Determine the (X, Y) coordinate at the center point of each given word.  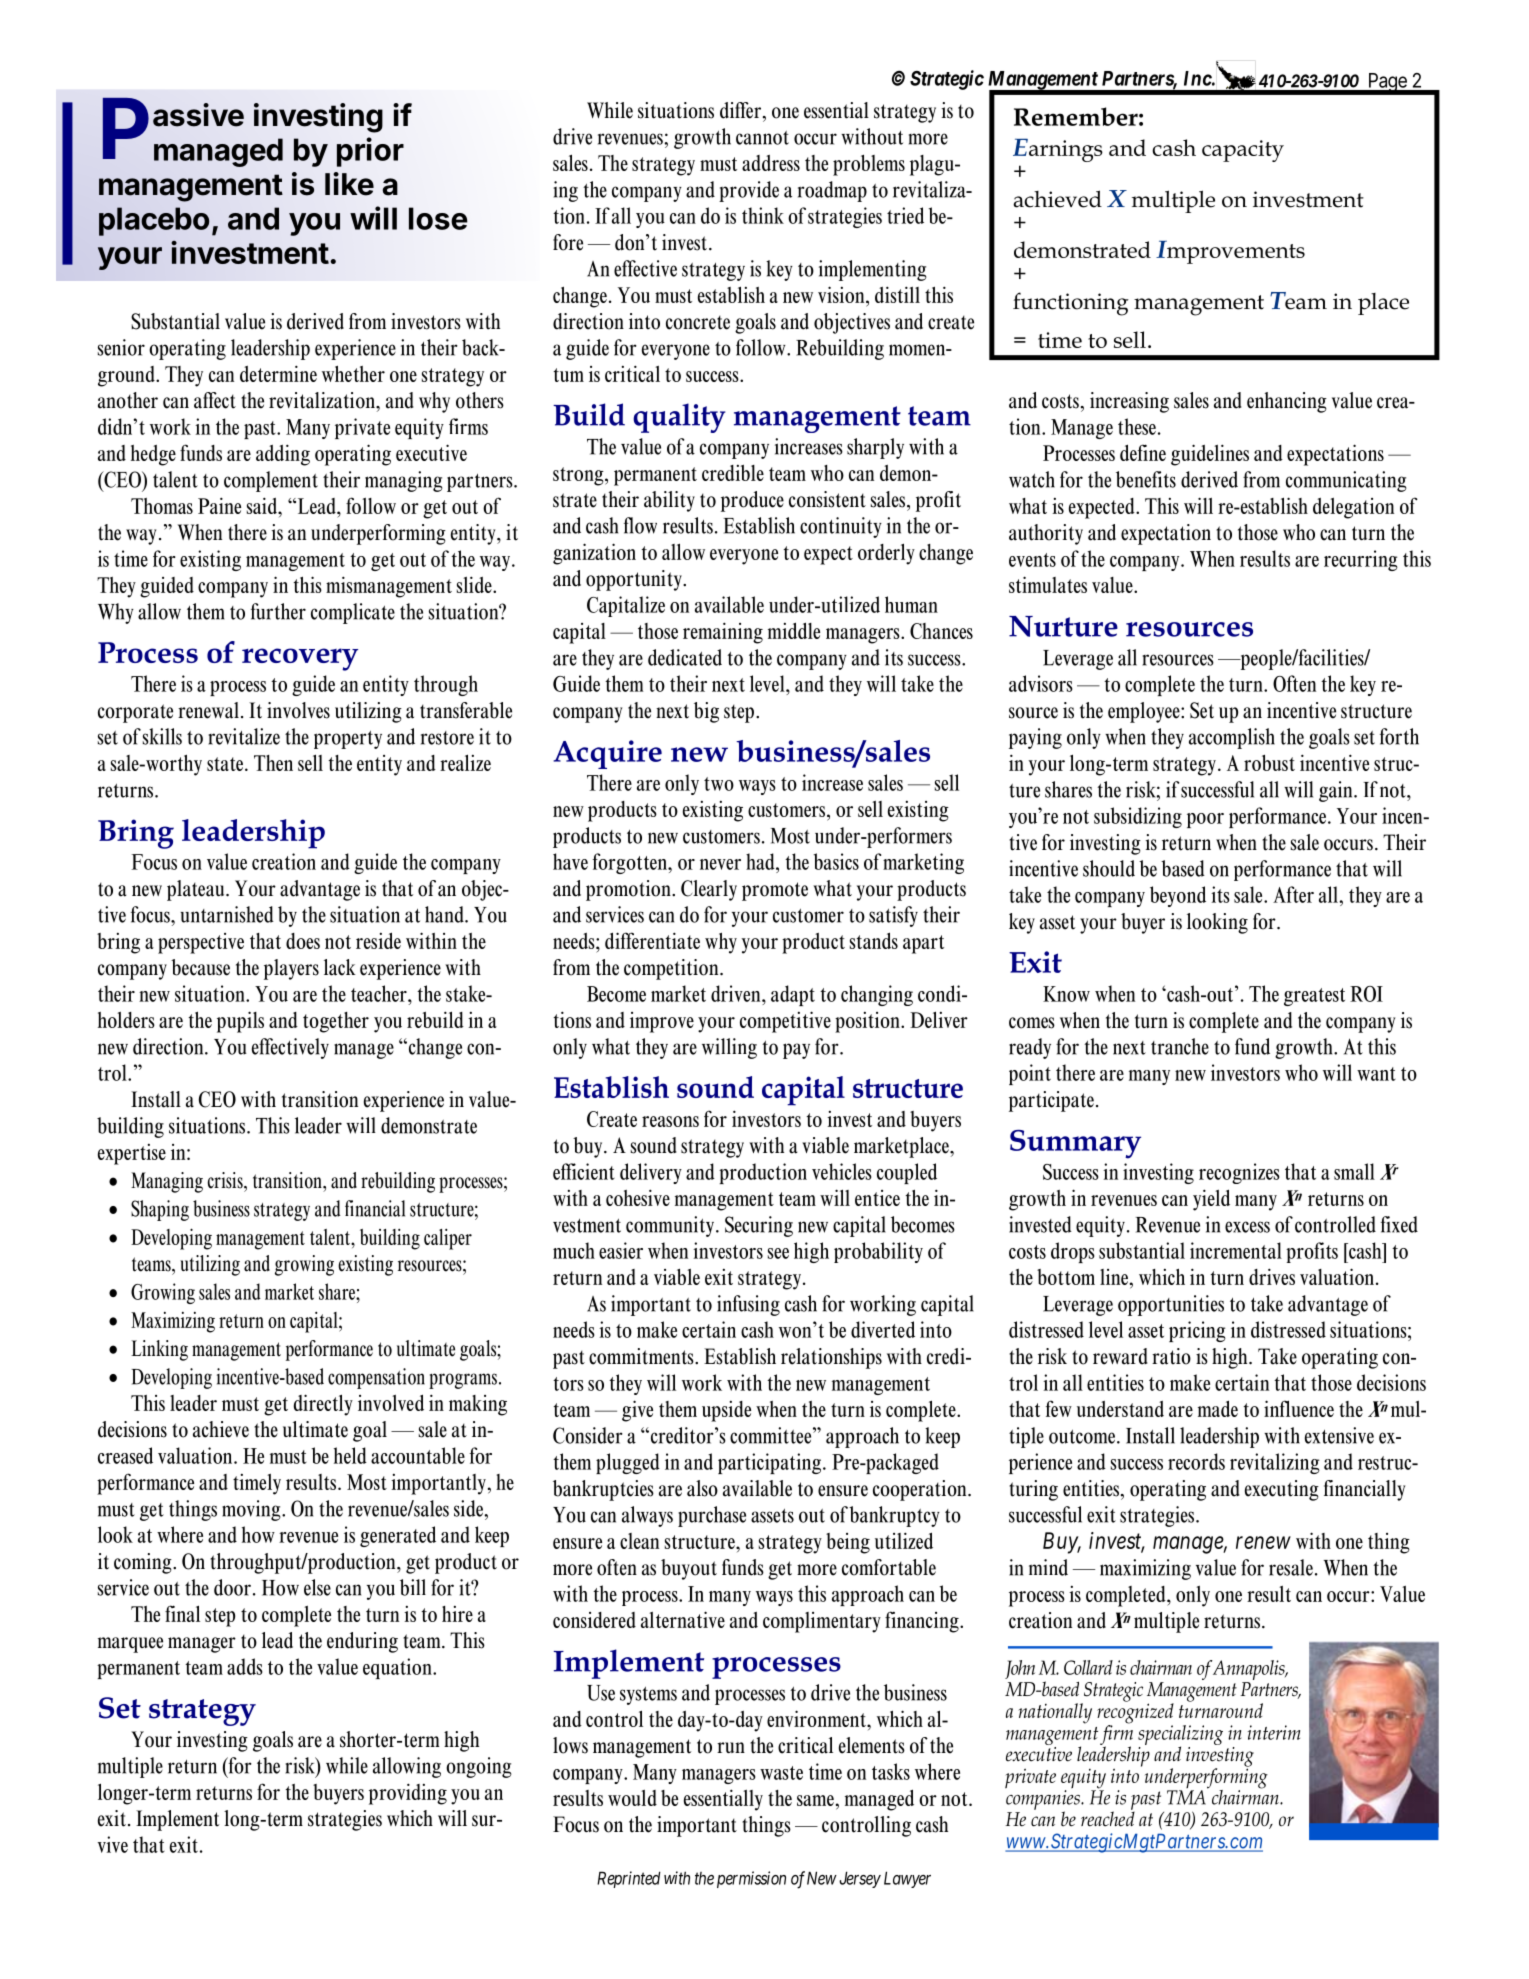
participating (769, 1463)
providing (408, 1794)
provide (749, 191)
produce (752, 501)
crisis (226, 1180)
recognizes (1239, 1173)
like (349, 184)
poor (1205, 820)
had (761, 861)
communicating (1346, 481)
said (263, 505)
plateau (197, 890)
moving (252, 1510)
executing (1282, 1490)
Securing (759, 1226)
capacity (1243, 151)
